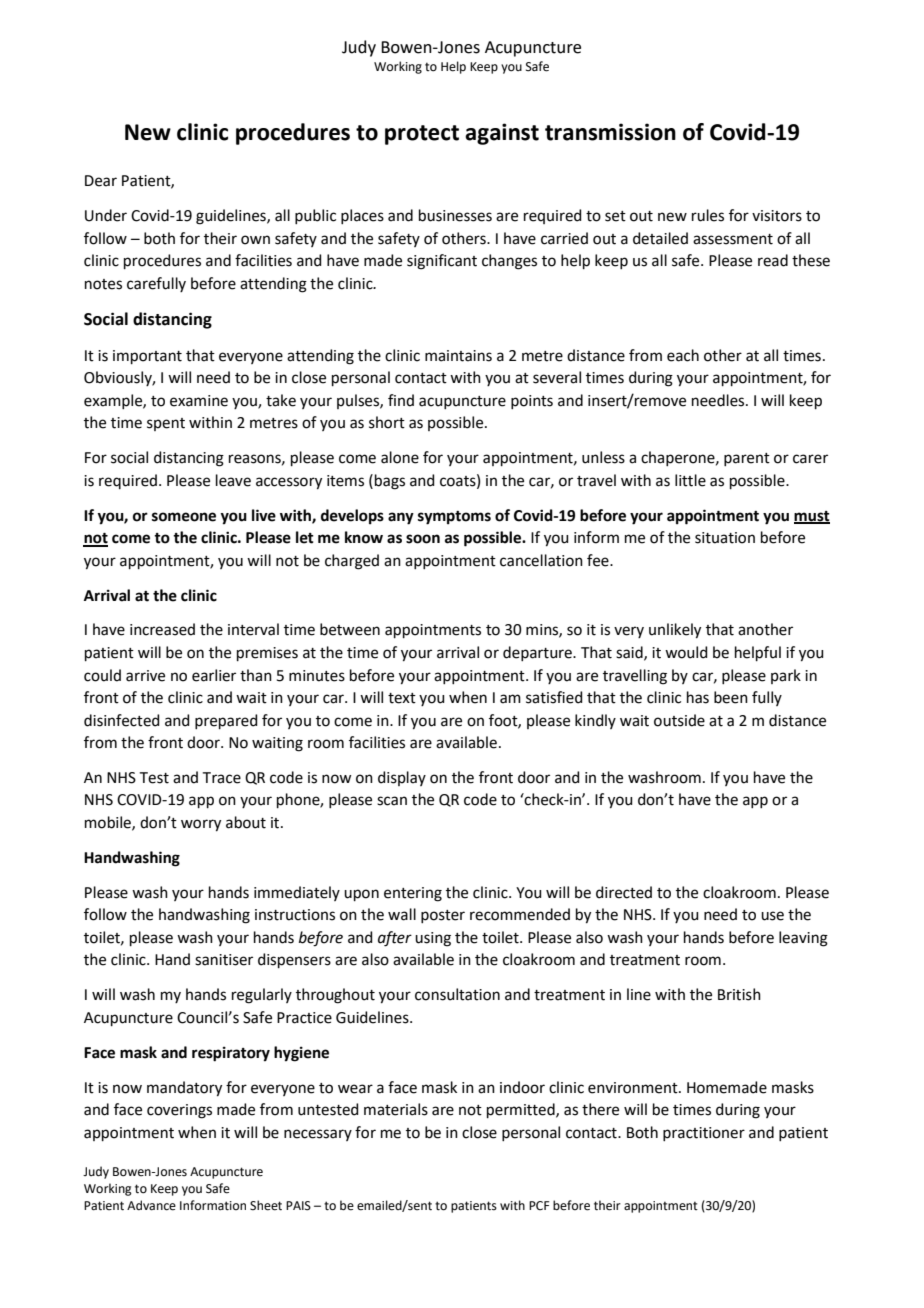 Image resolution: width=924 pixels, height=1308 pixels. Describe the element at coordinates (184, 517) in the image. I see `someone` at that location.
